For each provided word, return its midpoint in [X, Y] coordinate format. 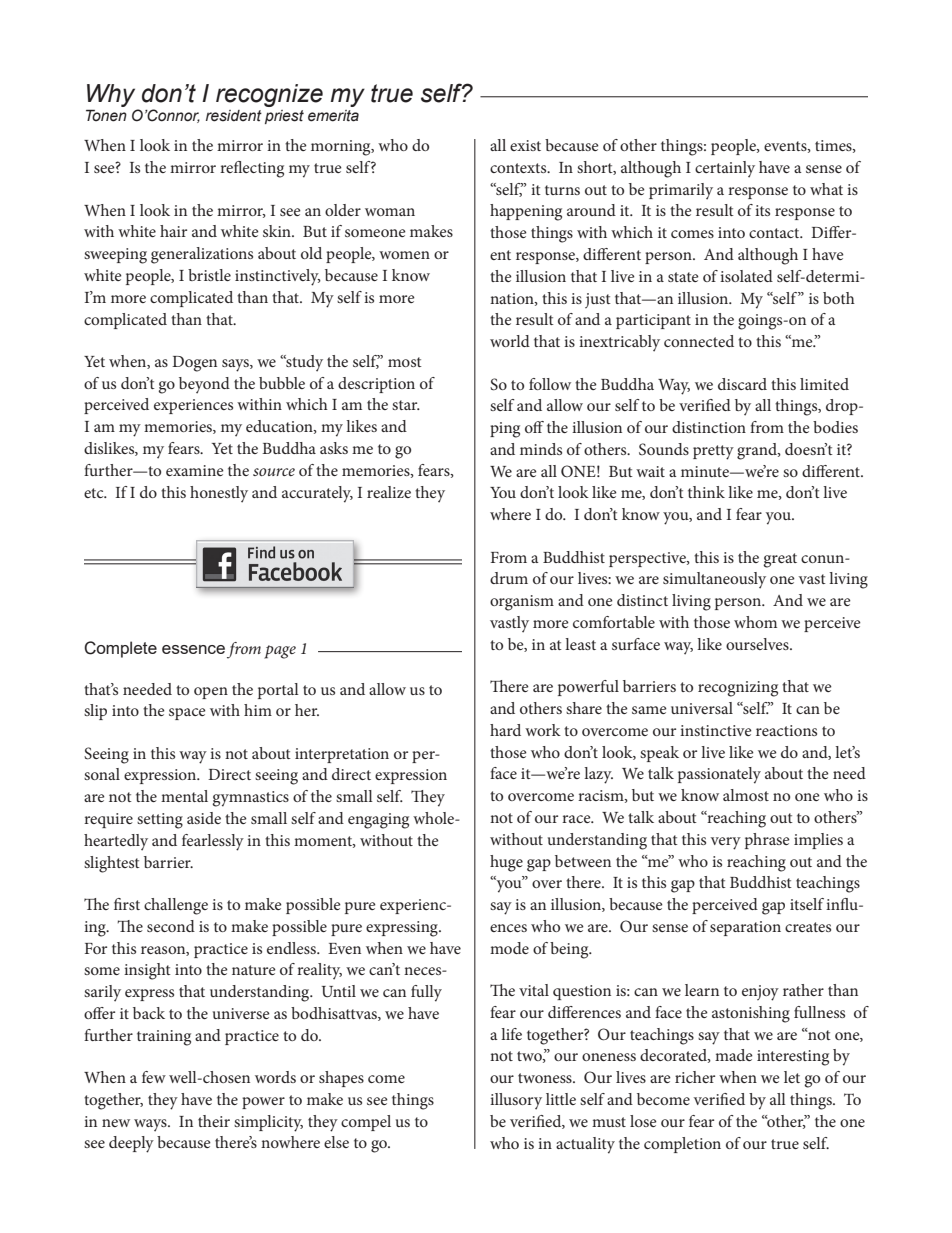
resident [234, 116]
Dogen [194, 364]
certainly [725, 169]
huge [506, 863]
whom [755, 622]
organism [522, 603]
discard [742, 384]
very [726, 843]
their [214, 1121]
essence [193, 649]
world [510, 341]
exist [525, 145]
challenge [176, 906]
